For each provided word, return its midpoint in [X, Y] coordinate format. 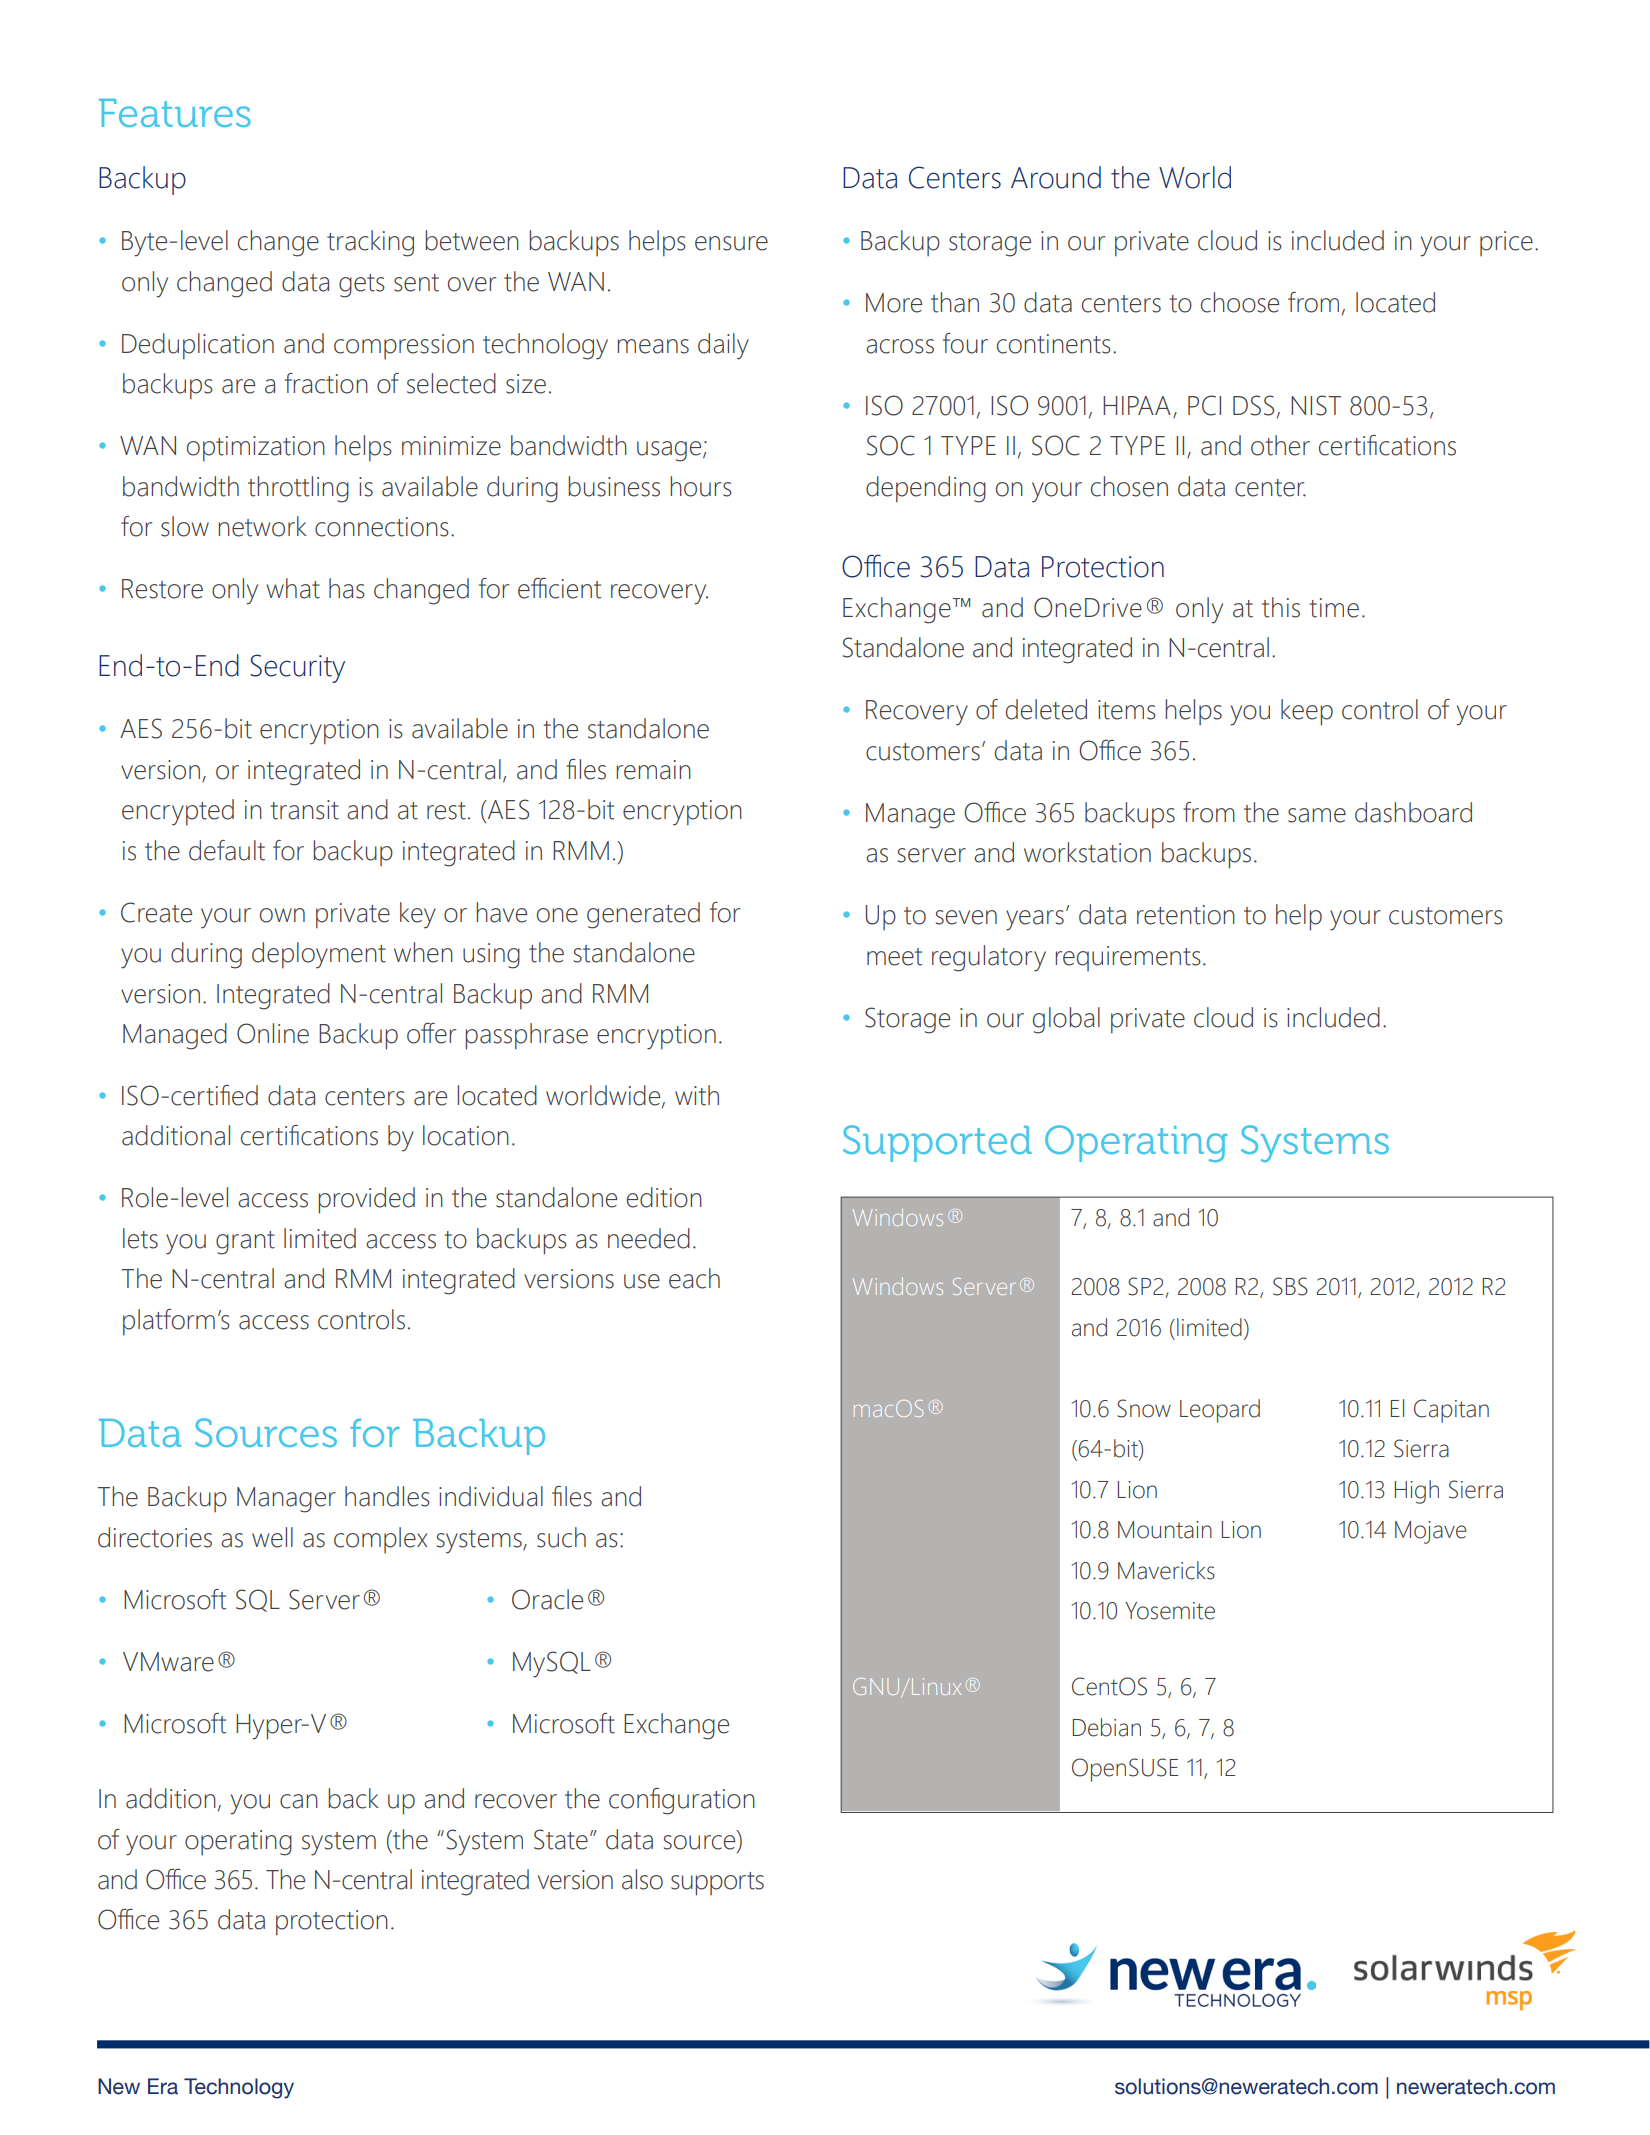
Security [297, 668]
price [1506, 243]
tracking [370, 243]
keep [1307, 712]
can [299, 1801]
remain [653, 770]
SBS [1290, 1286]
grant [245, 1243]
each [694, 1278]
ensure [731, 243]
